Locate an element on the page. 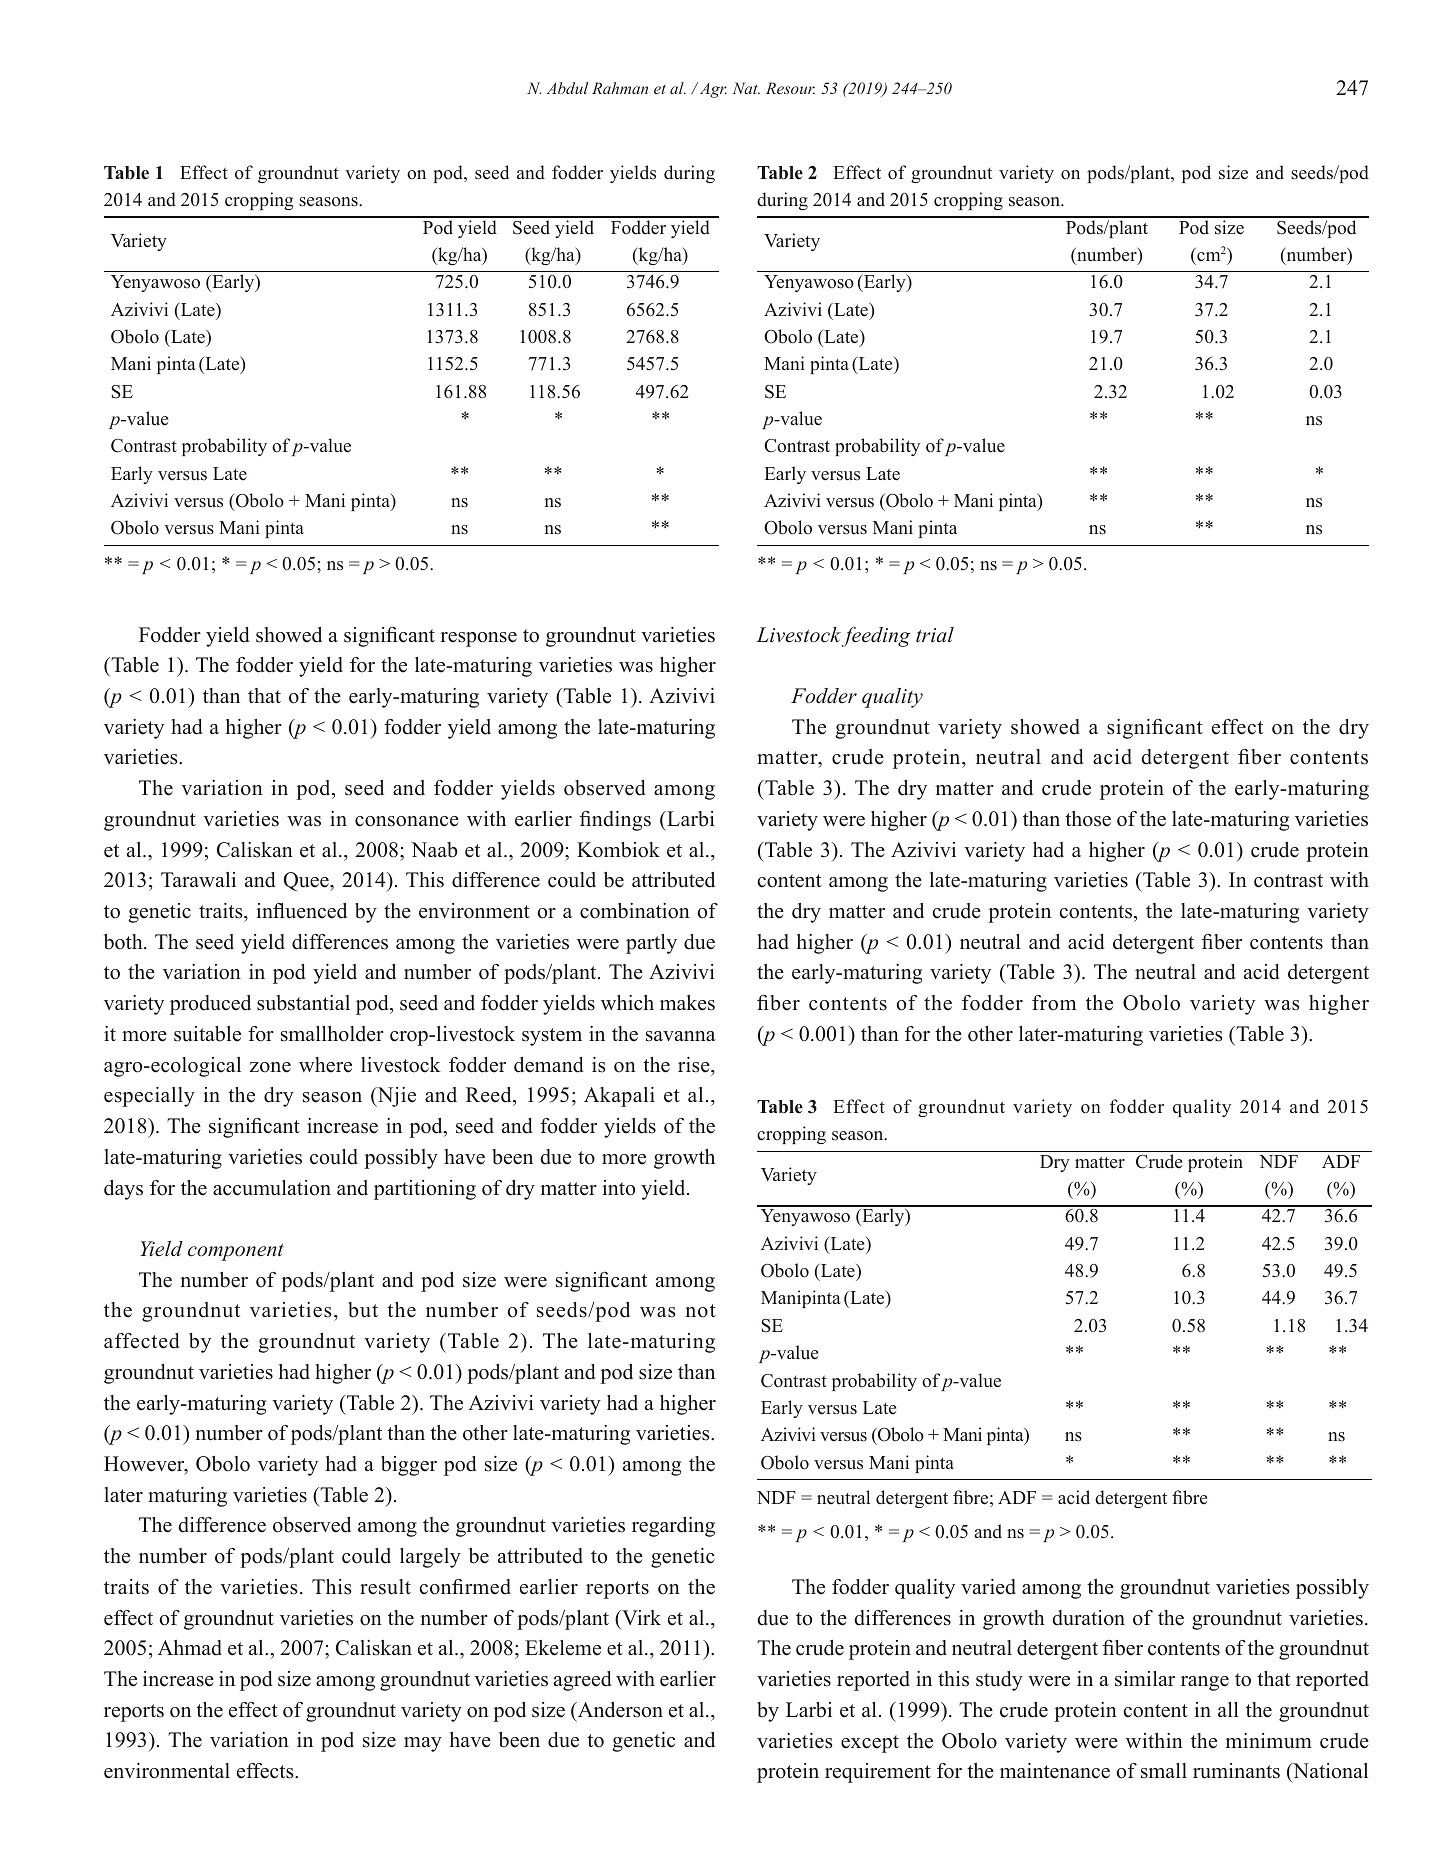 The height and width of the document is (1866, 1452). feeding is located at coordinates (876, 637).
